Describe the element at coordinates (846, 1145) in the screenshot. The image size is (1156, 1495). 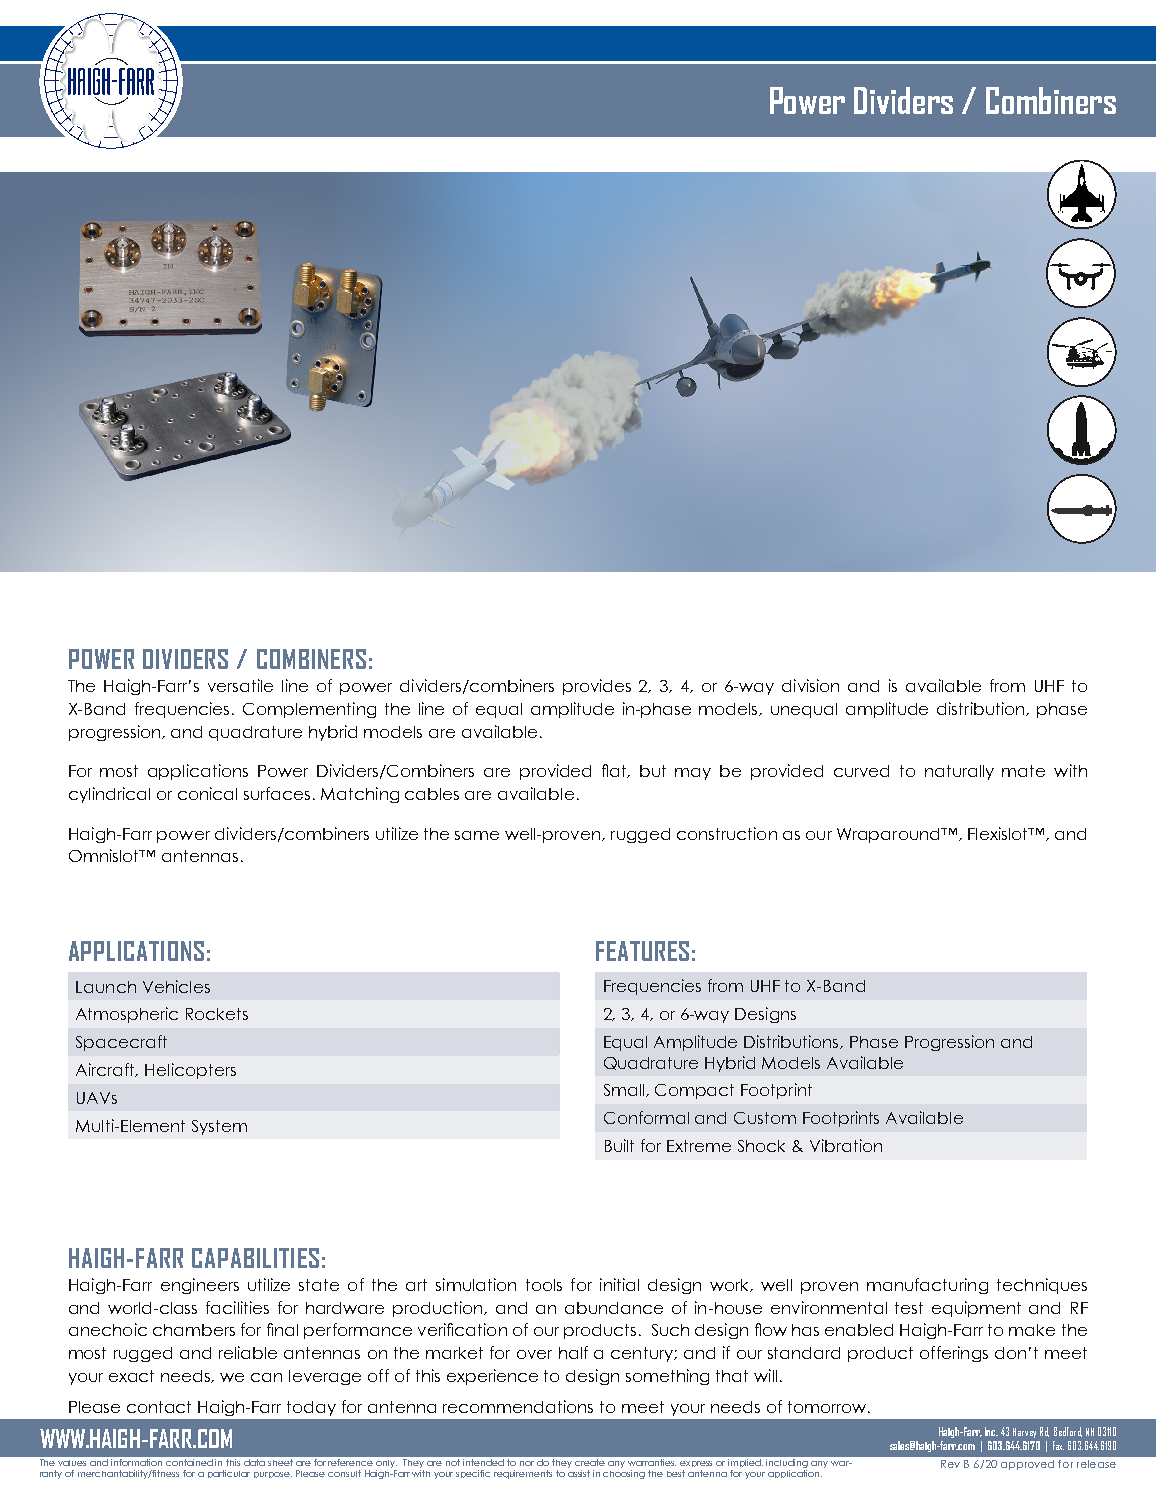
I see `Vibration` at that location.
